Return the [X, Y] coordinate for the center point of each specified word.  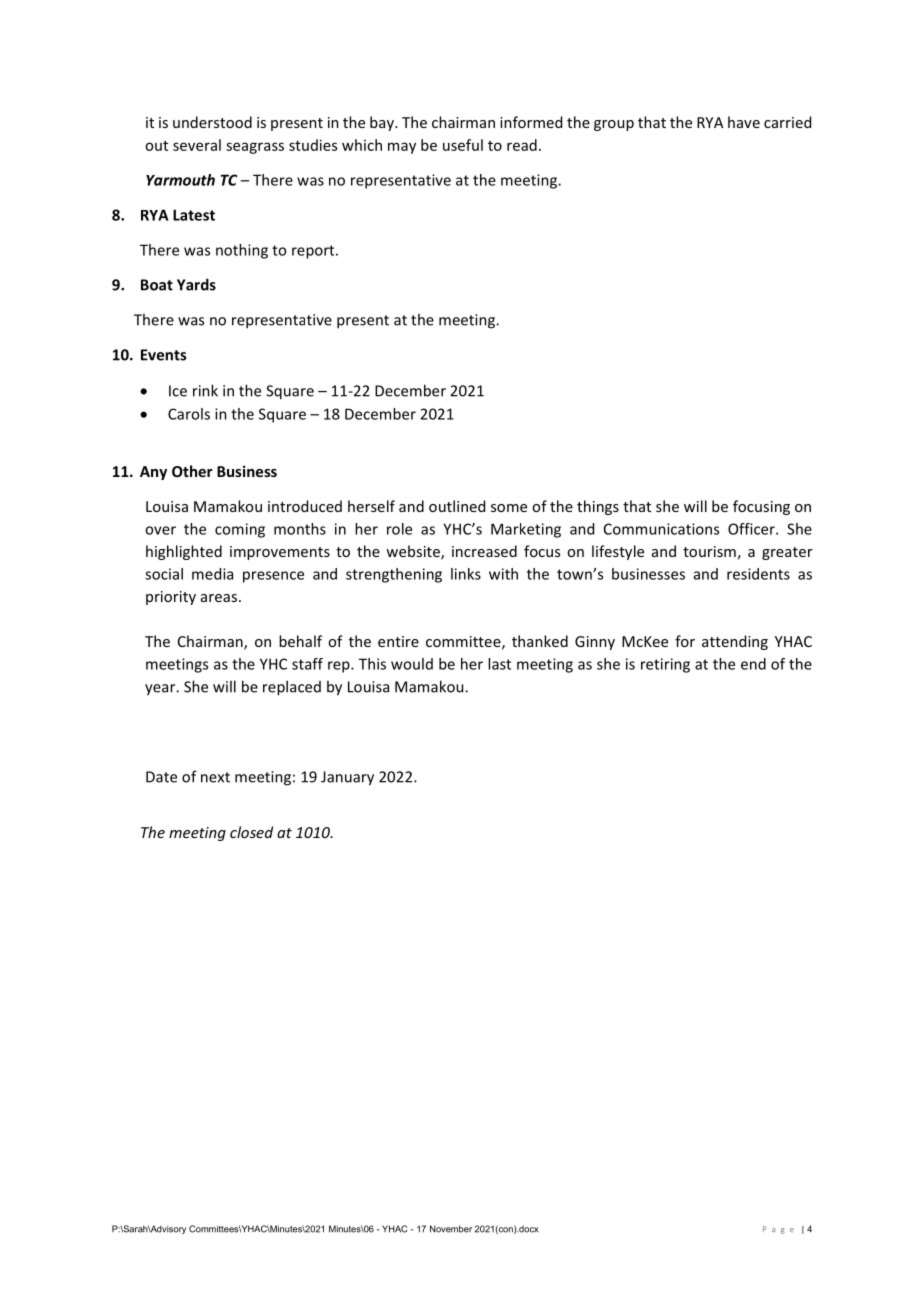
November [451, 1229]
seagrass [255, 148]
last [499, 664]
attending [735, 642]
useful [463, 145]
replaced [292, 688]
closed [251, 832]
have [744, 122]
